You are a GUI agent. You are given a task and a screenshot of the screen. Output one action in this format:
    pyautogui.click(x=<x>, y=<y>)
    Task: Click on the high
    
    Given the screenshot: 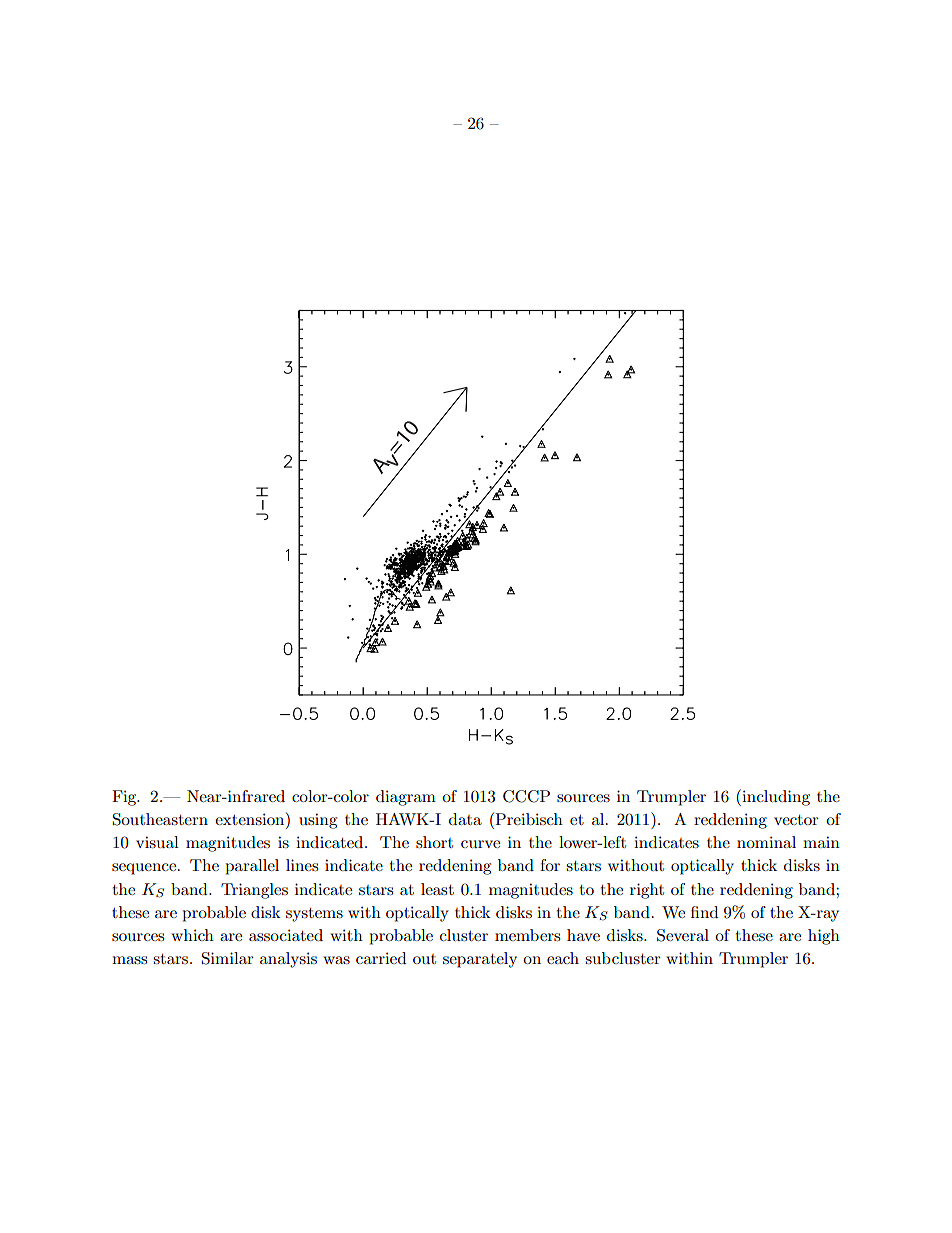 What is the action you would take?
    pyautogui.click(x=824, y=937)
